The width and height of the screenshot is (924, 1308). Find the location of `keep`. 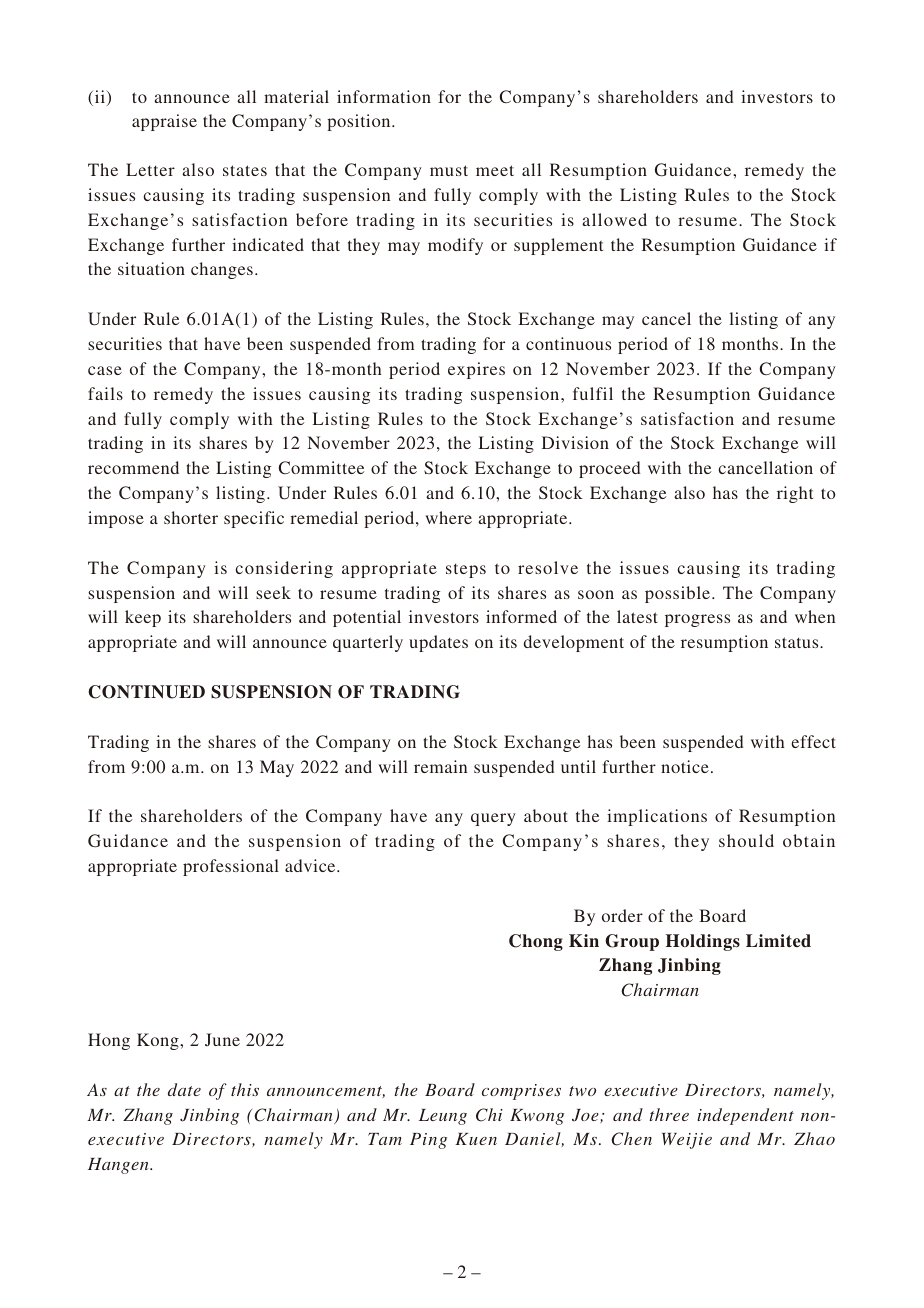

keep is located at coordinates (143, 618).
